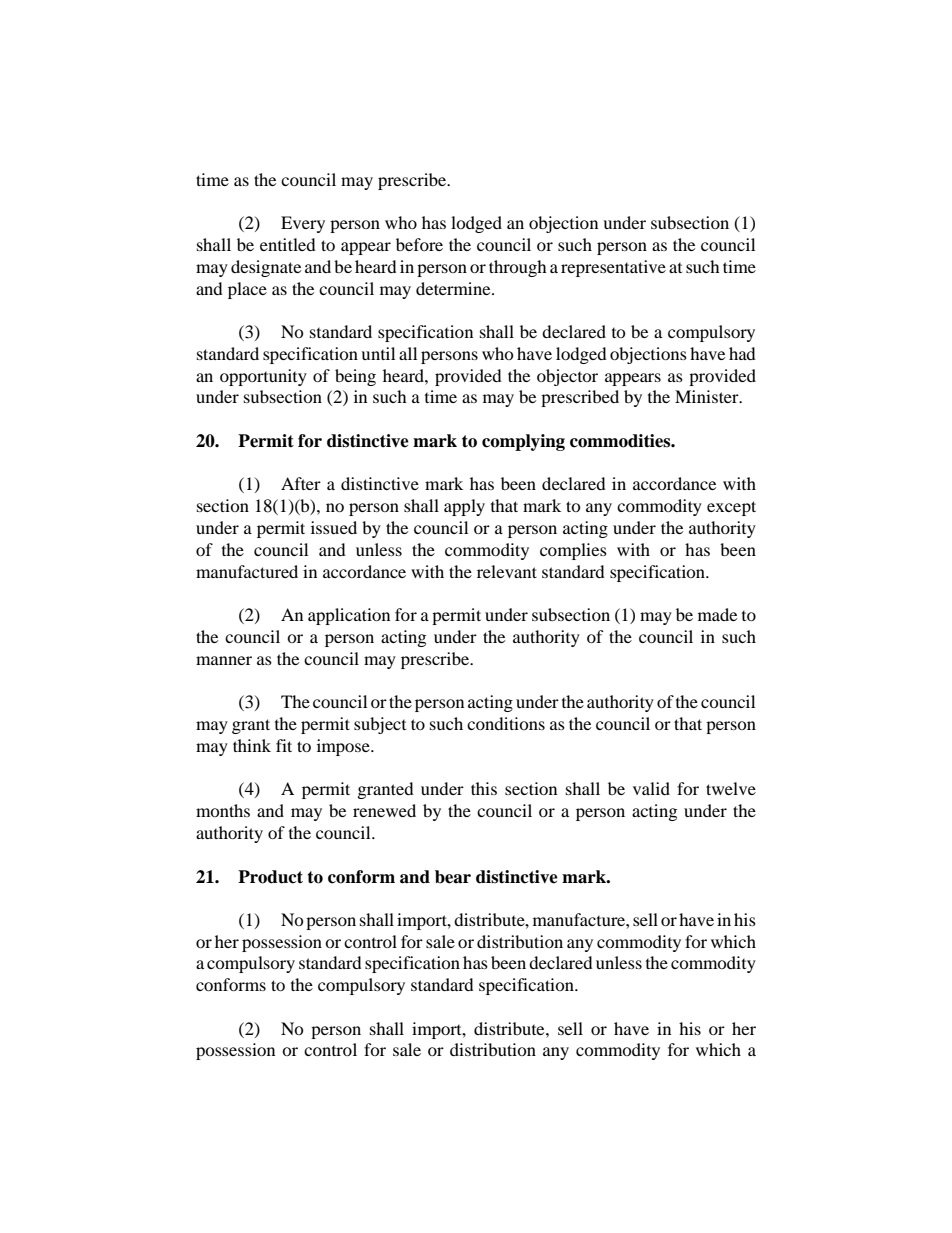 This screenshot has width=952, height=1233. Describe the element at coordinates (301, 483) in the screenshot. I see `After` at that location.
